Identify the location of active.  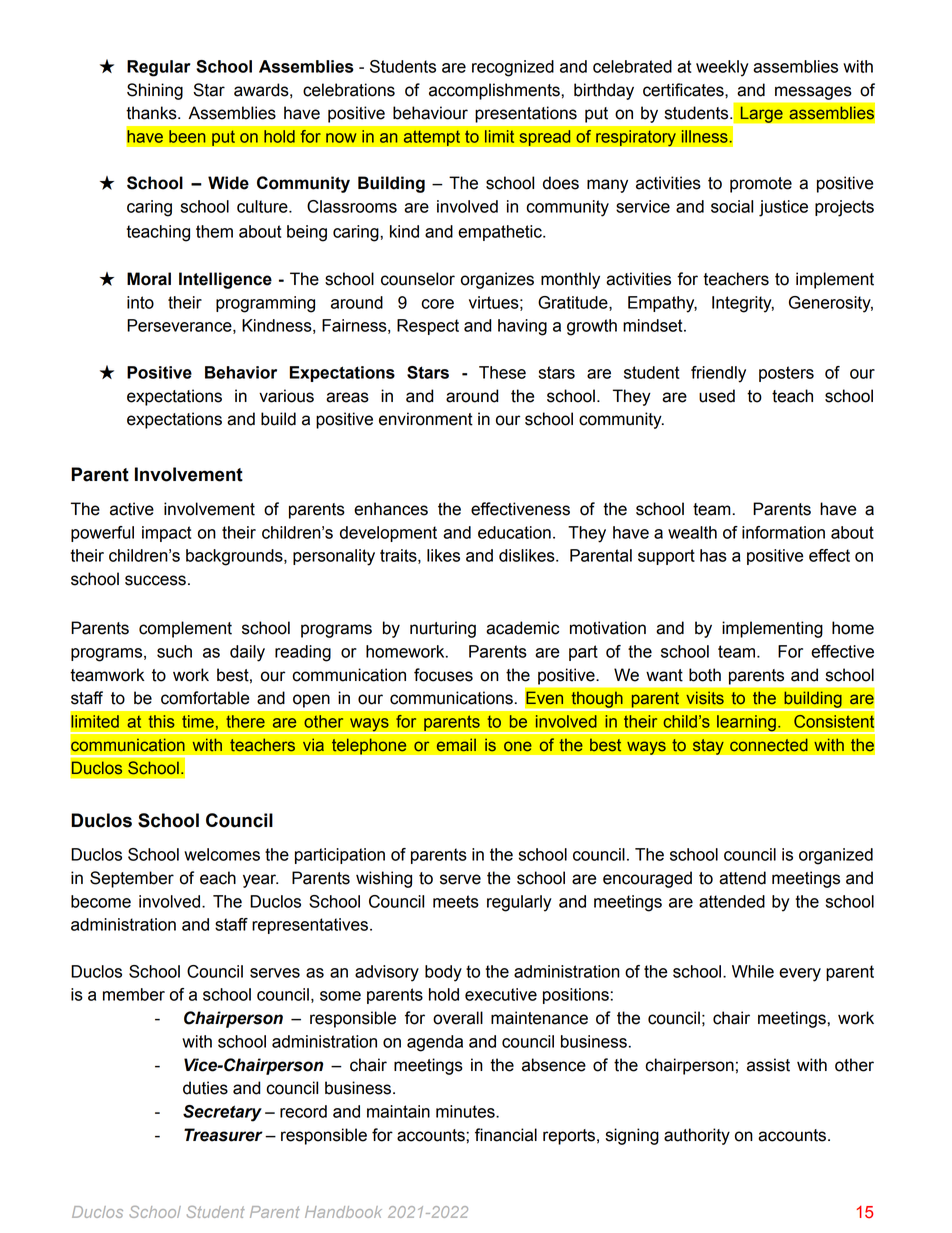
(132, 509).
